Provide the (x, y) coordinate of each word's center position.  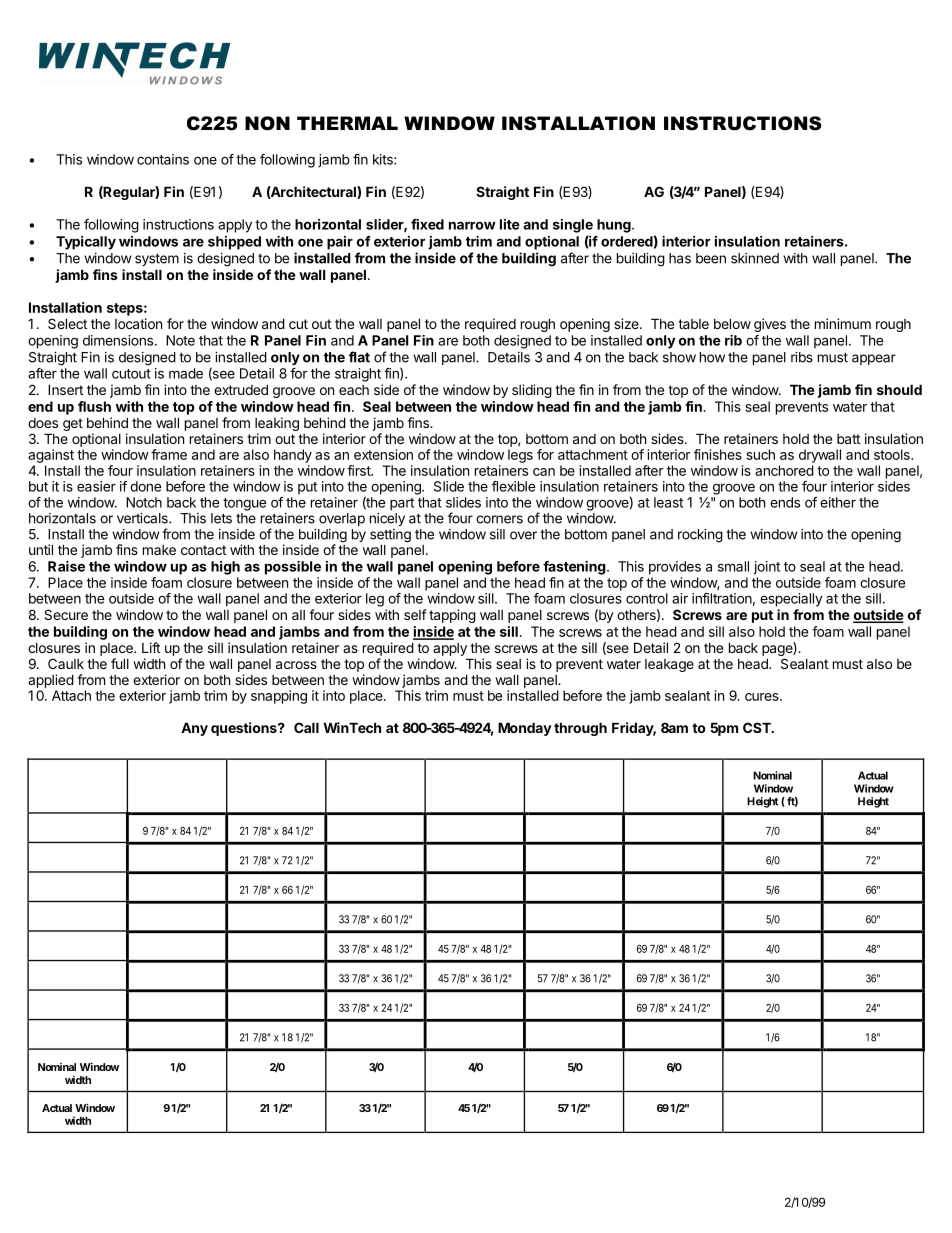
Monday (525, 729)
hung (615, 226)
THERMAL (347, 123)
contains (163, 159)
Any (194, 729)
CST (758, 727)
